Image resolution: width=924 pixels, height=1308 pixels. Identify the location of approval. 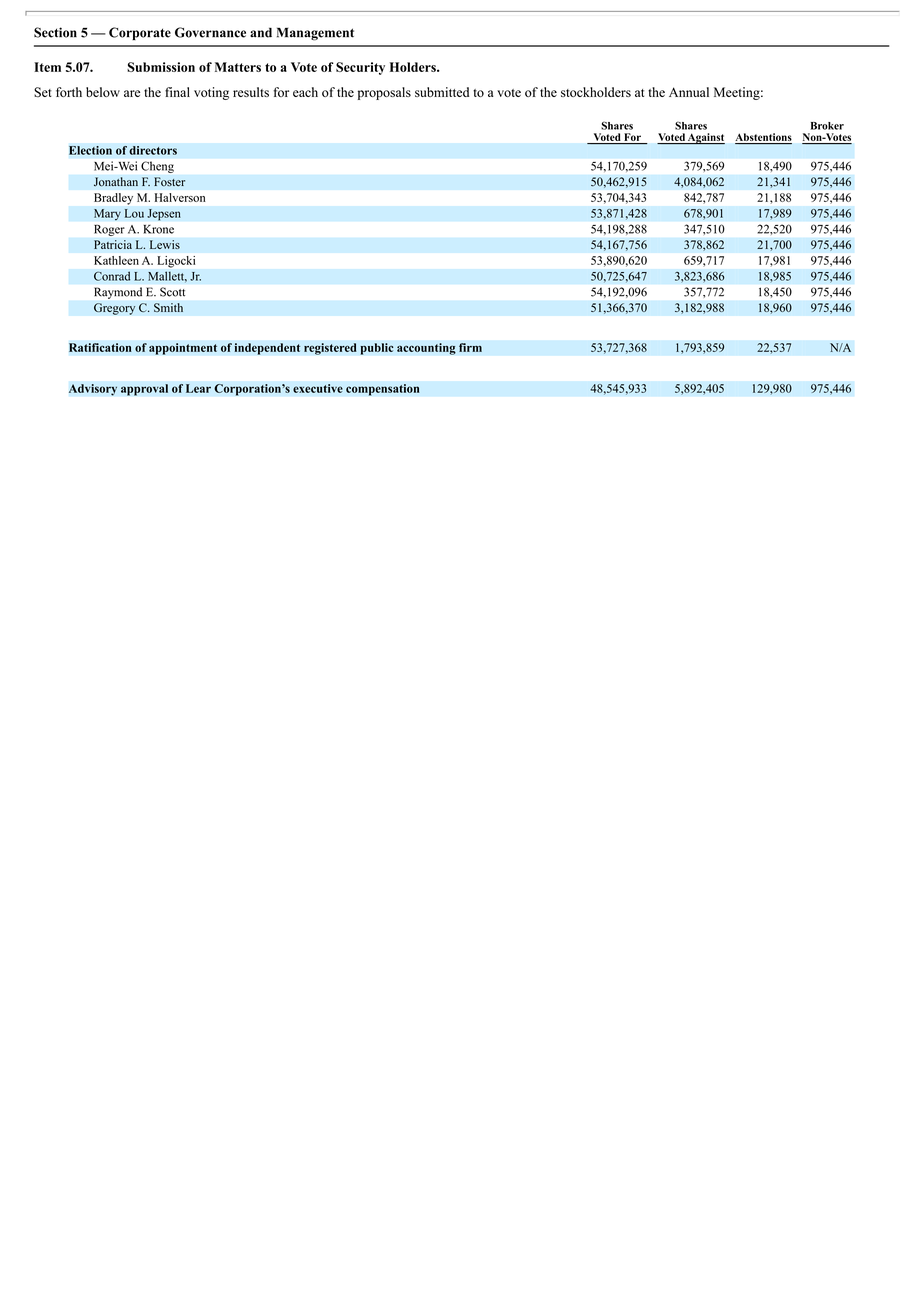
(144, 390).
